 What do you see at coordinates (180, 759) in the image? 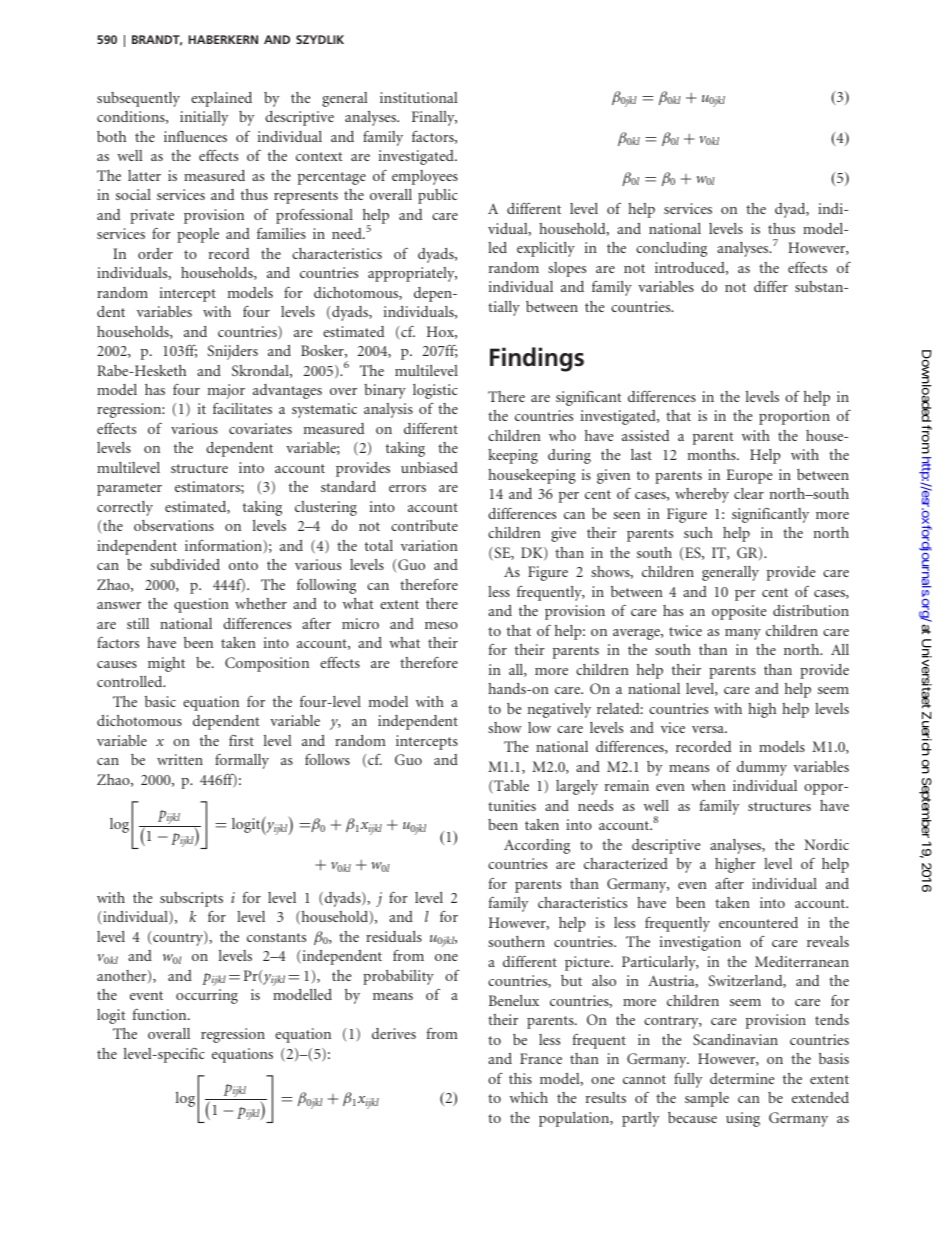
I see `written` at bounding box center [180, 759].
